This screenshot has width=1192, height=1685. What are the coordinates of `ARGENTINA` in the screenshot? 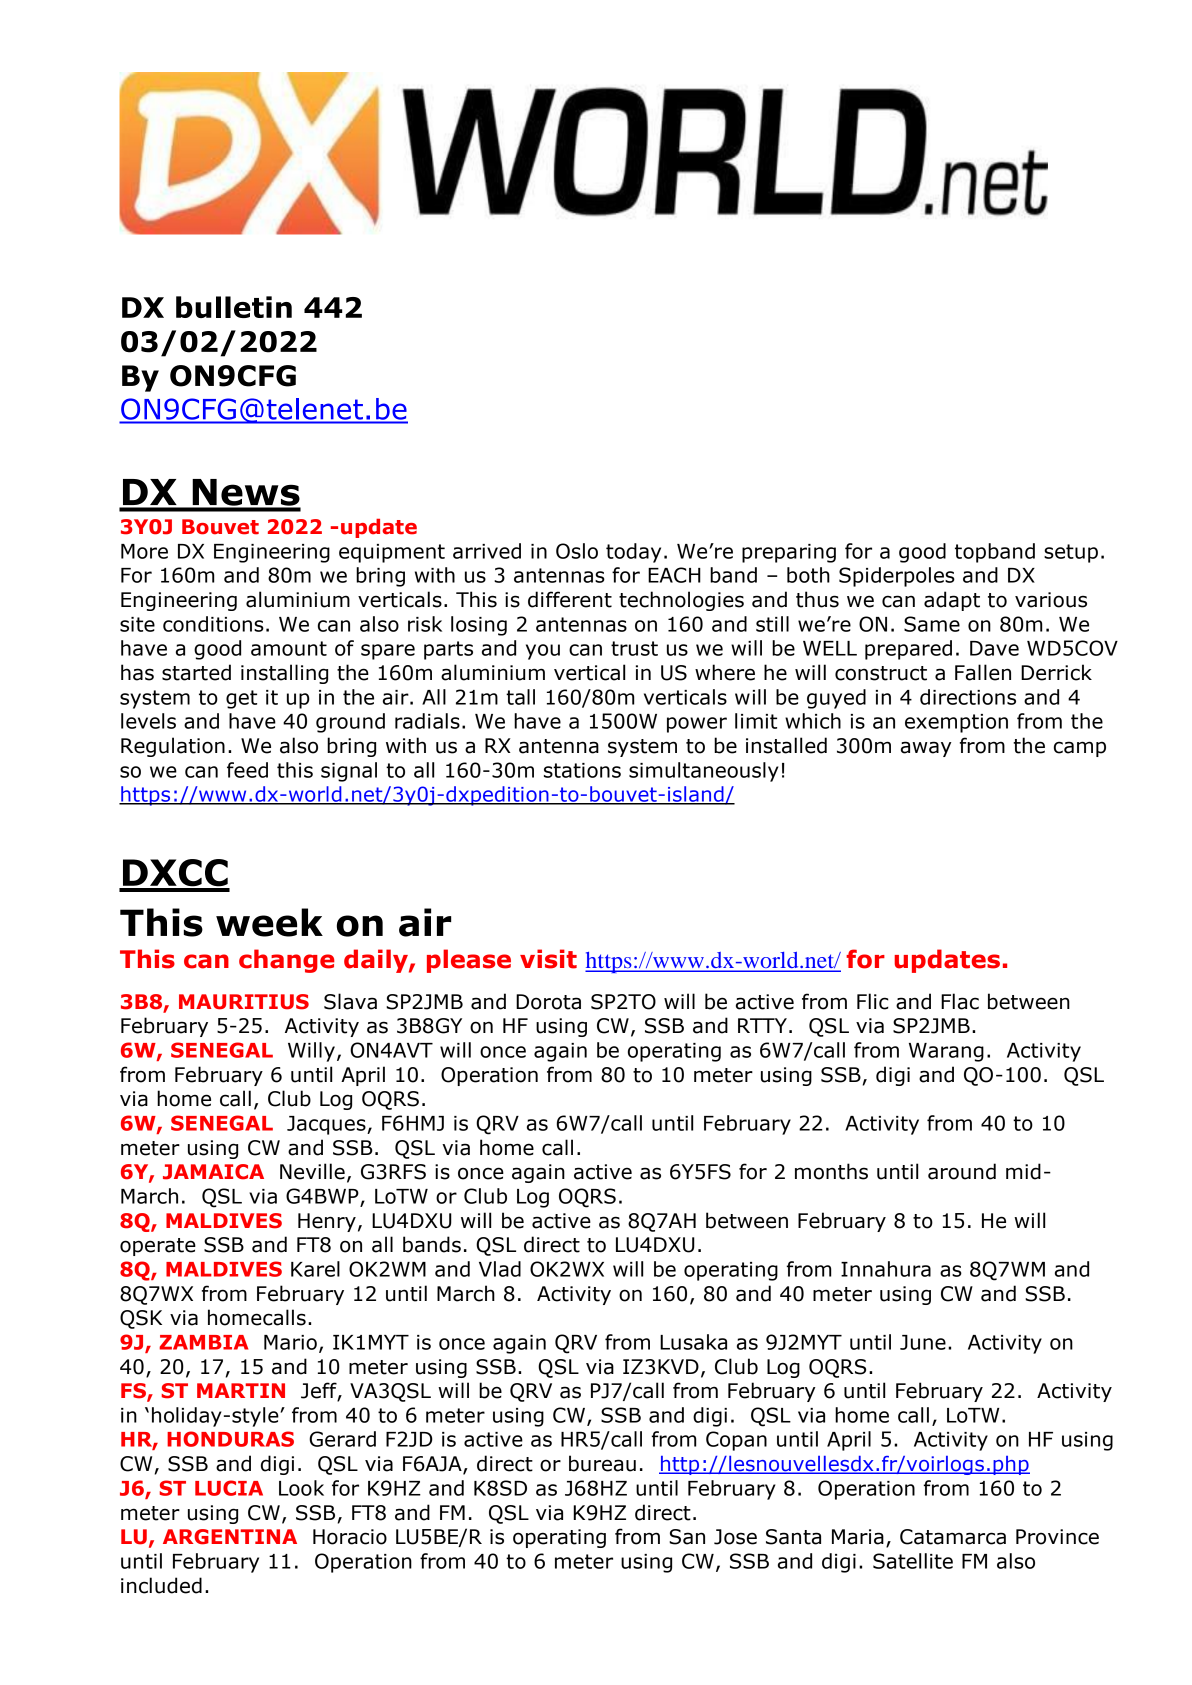 It's located at (230, 1537).
